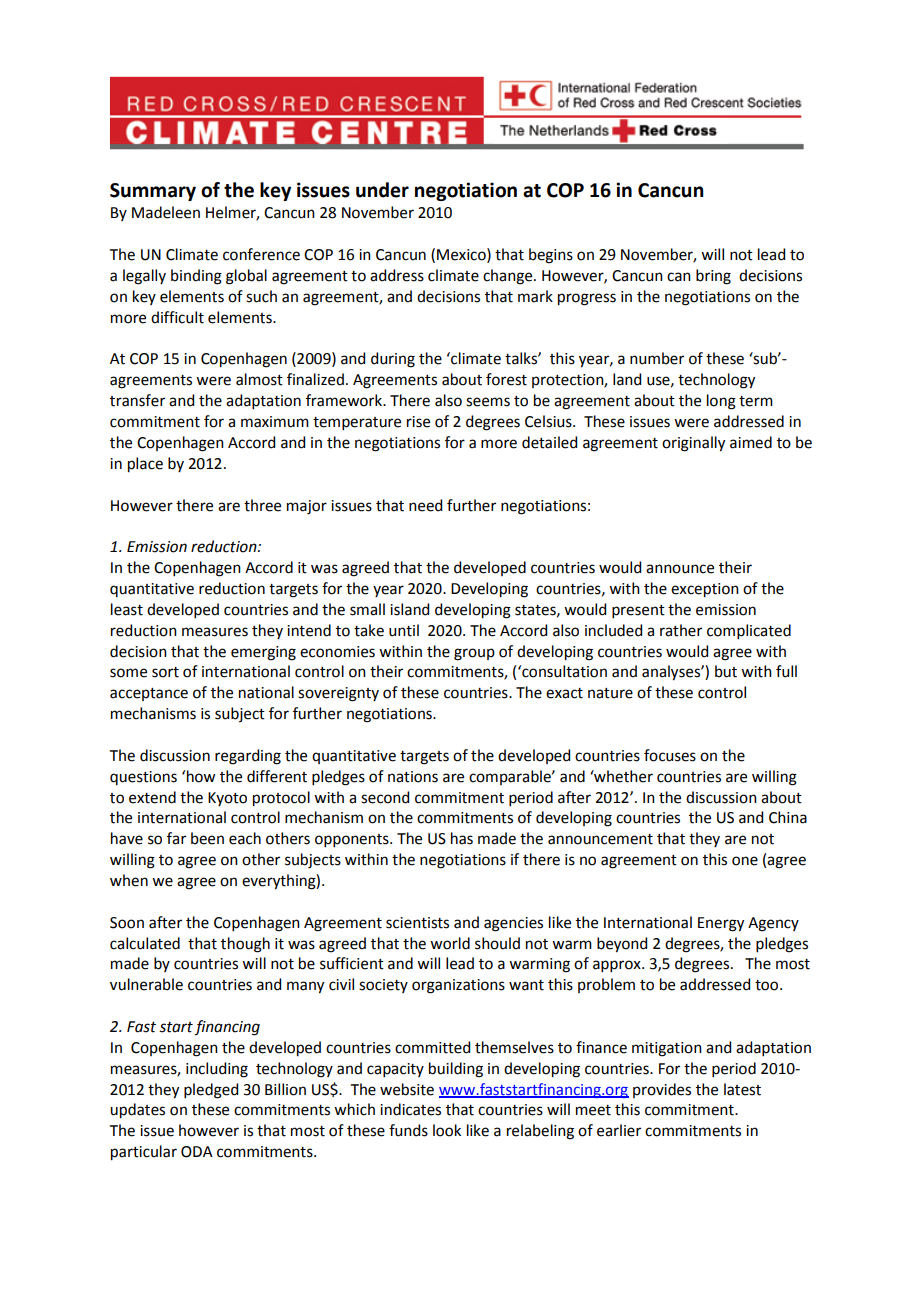 The height and width of the page is (1308, 924). Describe the element at coordinates (447, 1130) in the page. I see `look` at that location.
